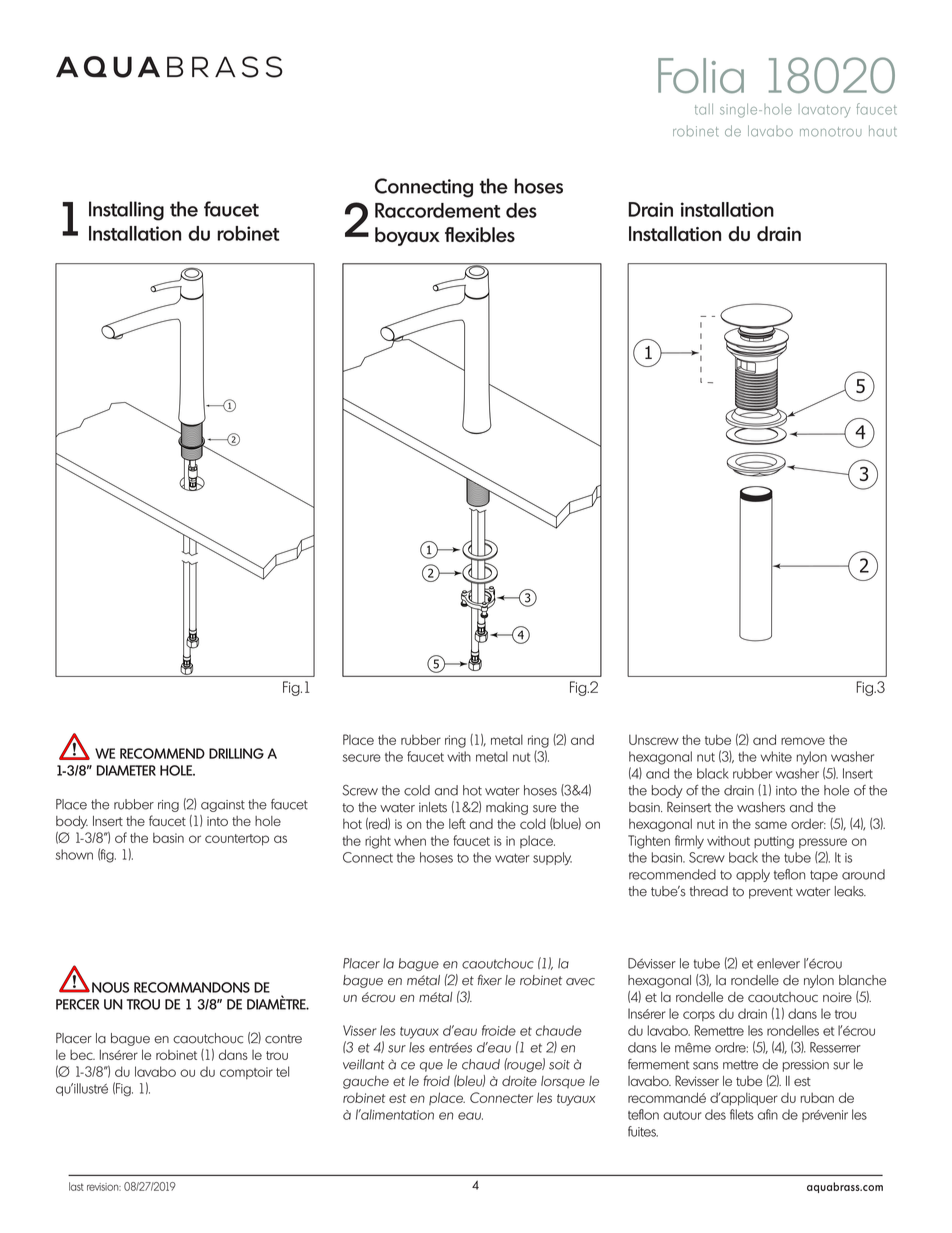  What do you see at coordinates (236, 753) in the screenshot?
I see `DRILLING` at bounding box center [236, 753].
